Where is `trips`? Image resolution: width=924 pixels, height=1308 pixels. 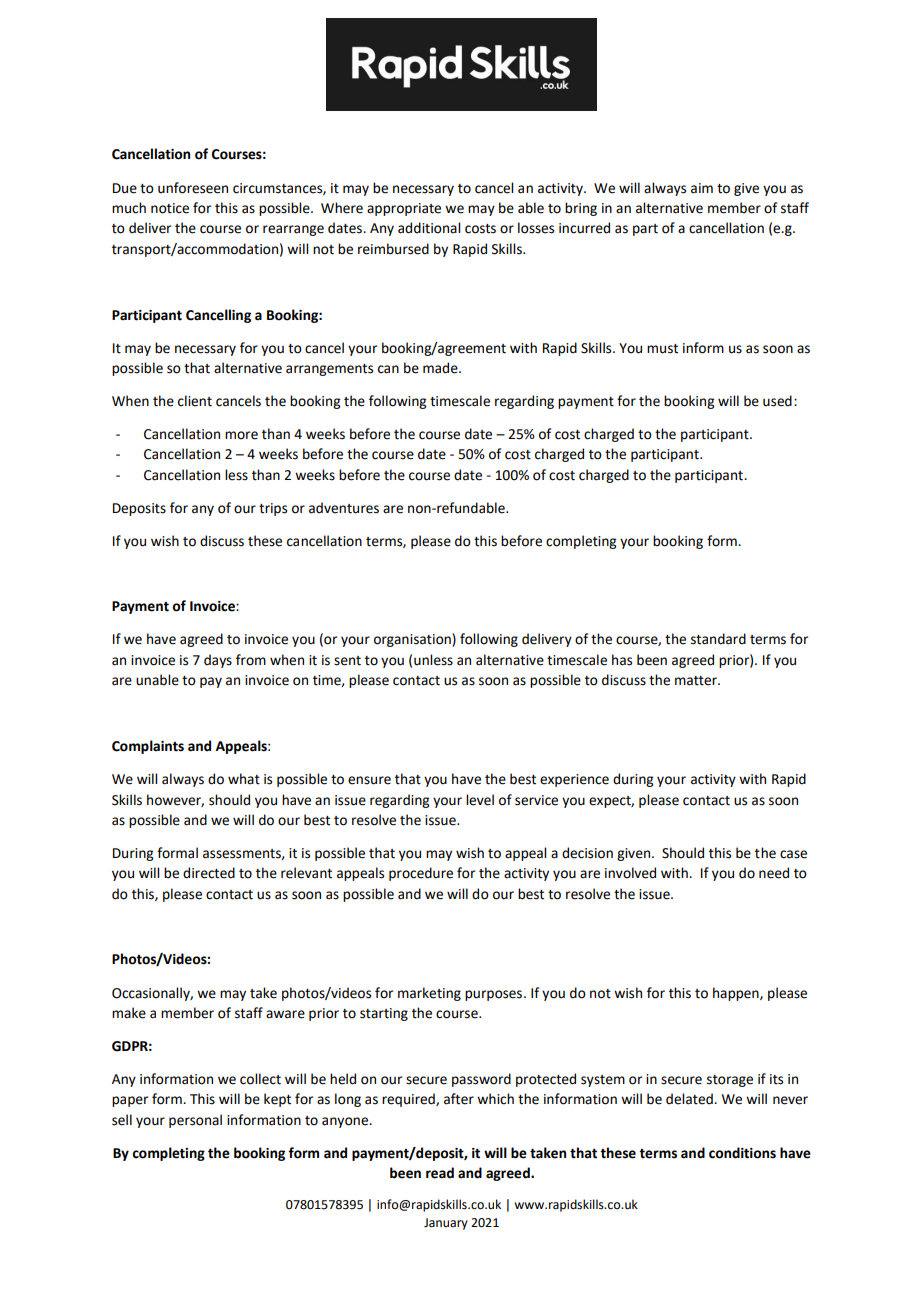
trips is located at coordinates (273, 509).
